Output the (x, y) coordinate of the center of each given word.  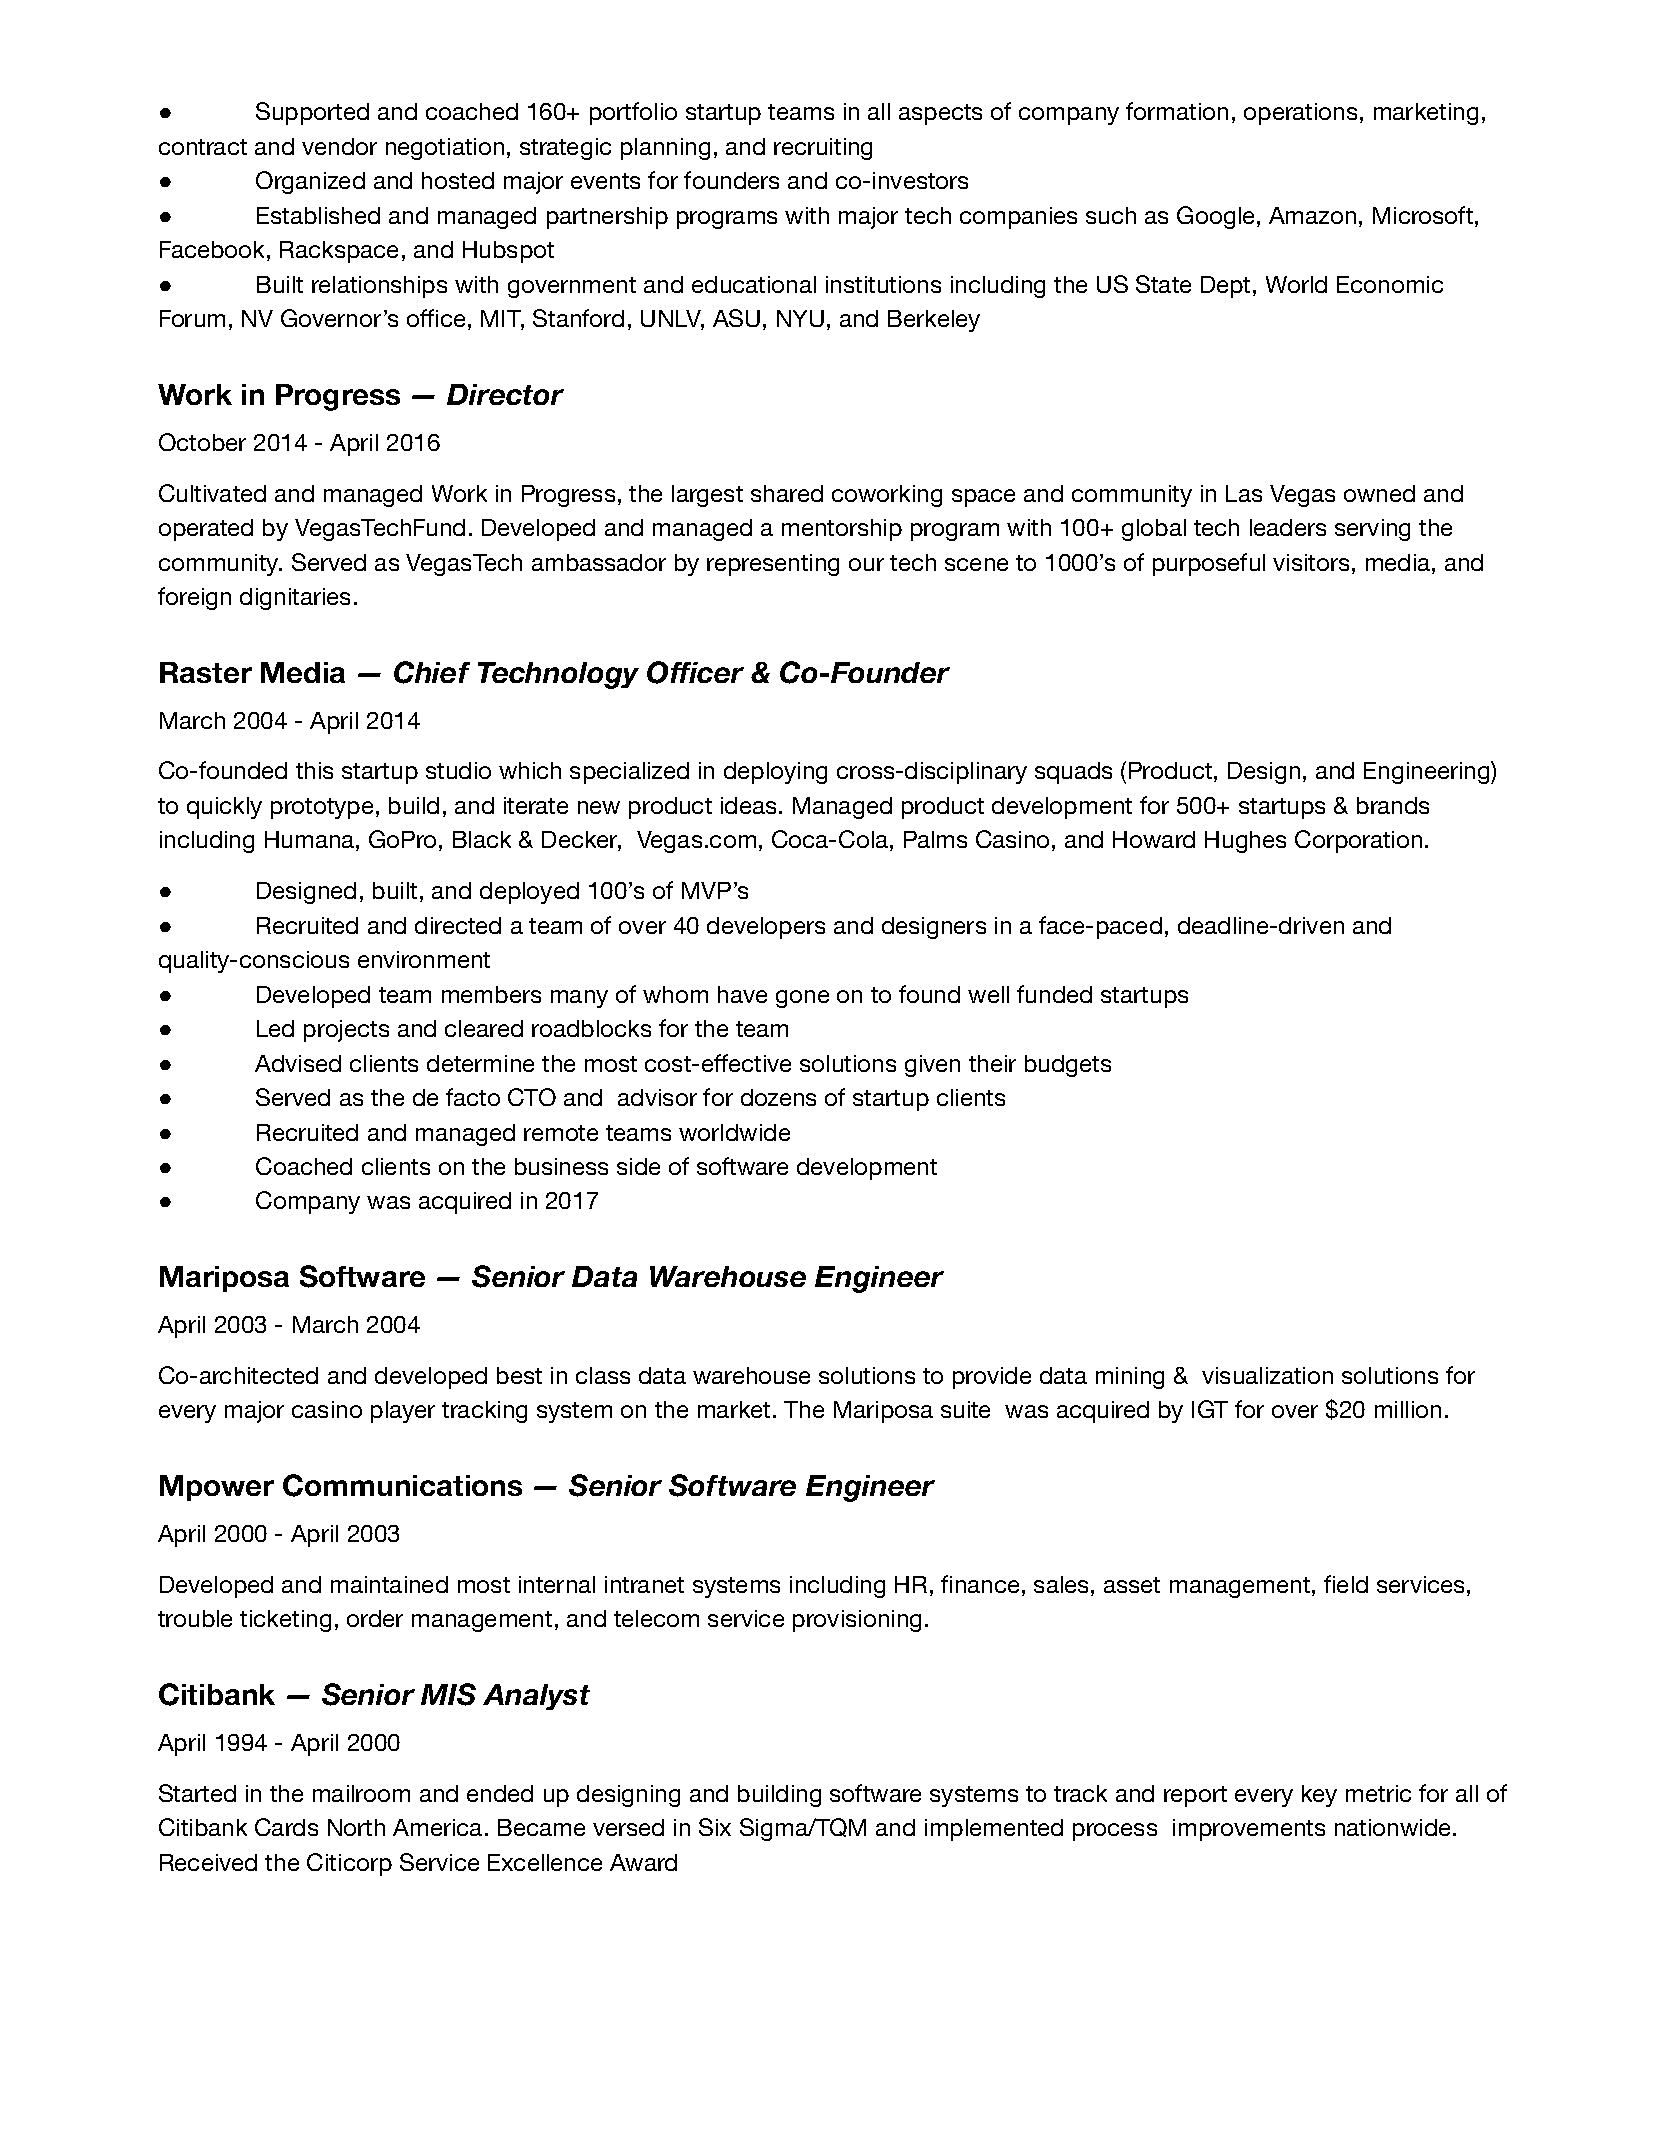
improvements (1249, 1830)
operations (1300, 114)
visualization (1267, 1375)
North (356, 1827)
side (638, 1166)
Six (715, 1827)
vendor (339, 146)
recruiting (823, 149)
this (314, 770)
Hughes (1245, 842)
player (403, 1412)
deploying (775, 773)
